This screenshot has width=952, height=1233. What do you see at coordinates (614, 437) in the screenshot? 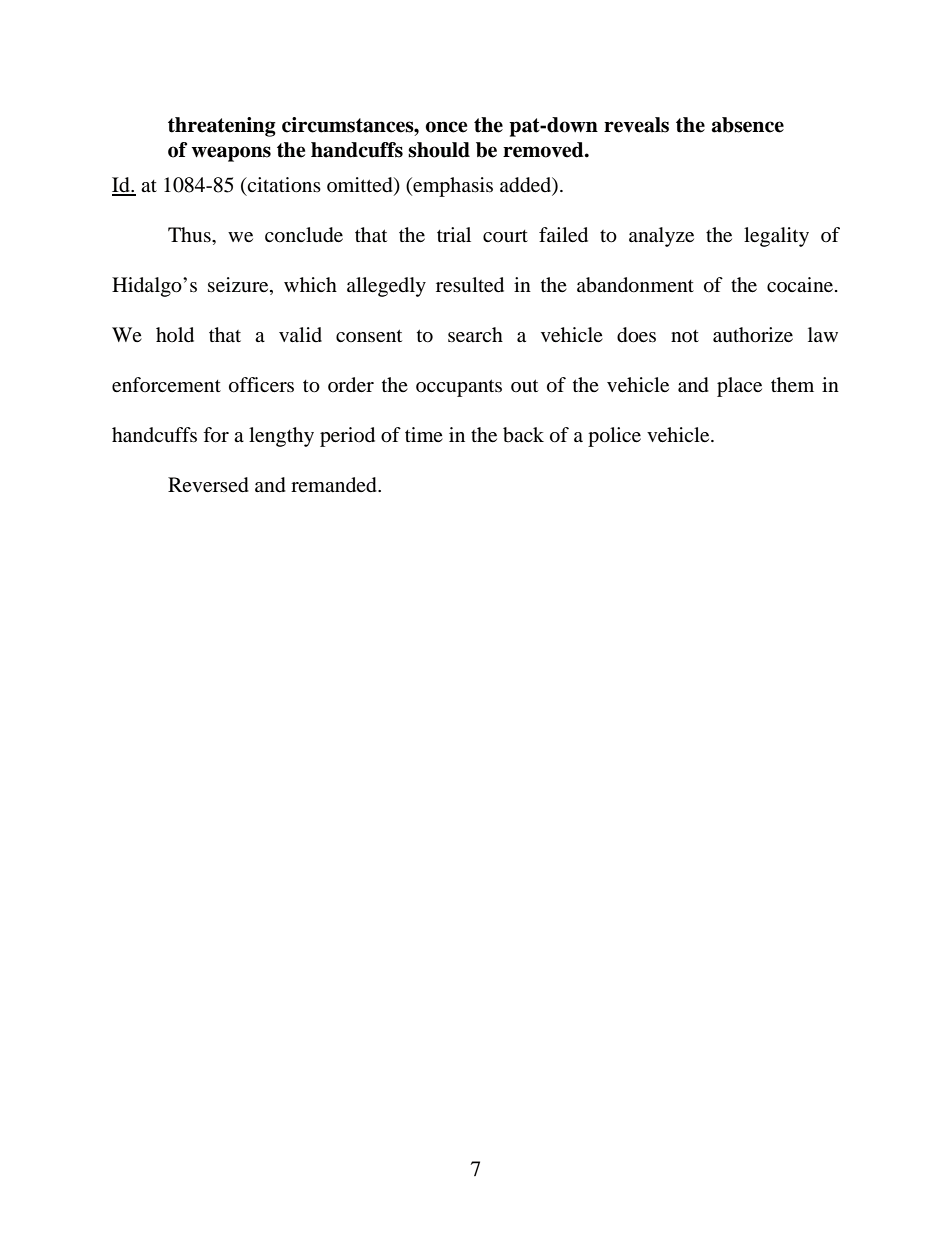
I see `police` at bounding box center [614, 437].
